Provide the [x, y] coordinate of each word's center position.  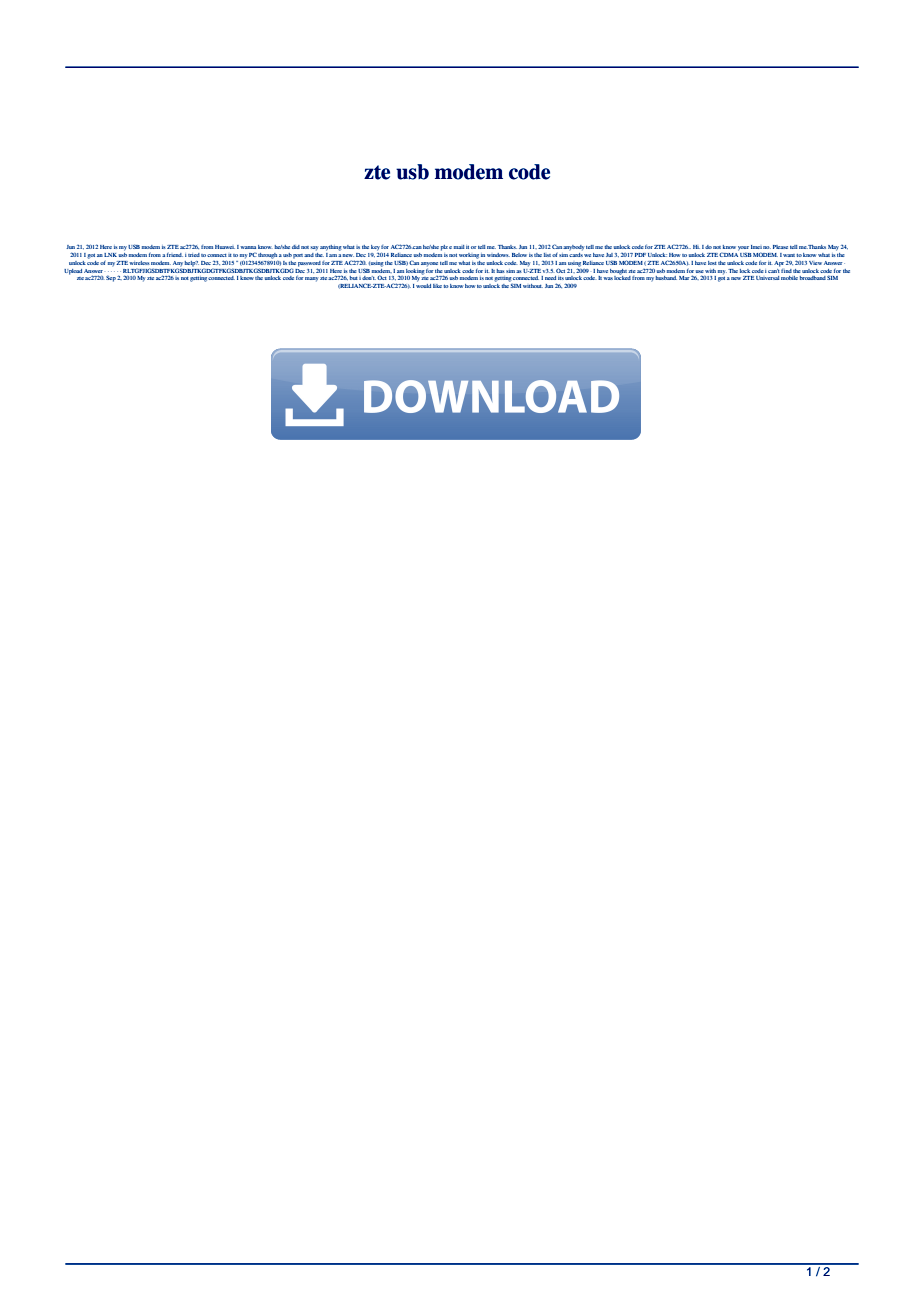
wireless [139, 263]
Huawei [225, 247]
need [550, 278]
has [501, 271]
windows [498, 255]
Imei [756, 247]
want [790, 255]
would [423, 284]
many [312, 279]
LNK [110, 255]
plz [444, 248]
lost [712, 263]
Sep [111, 278]
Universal [768, 278]
